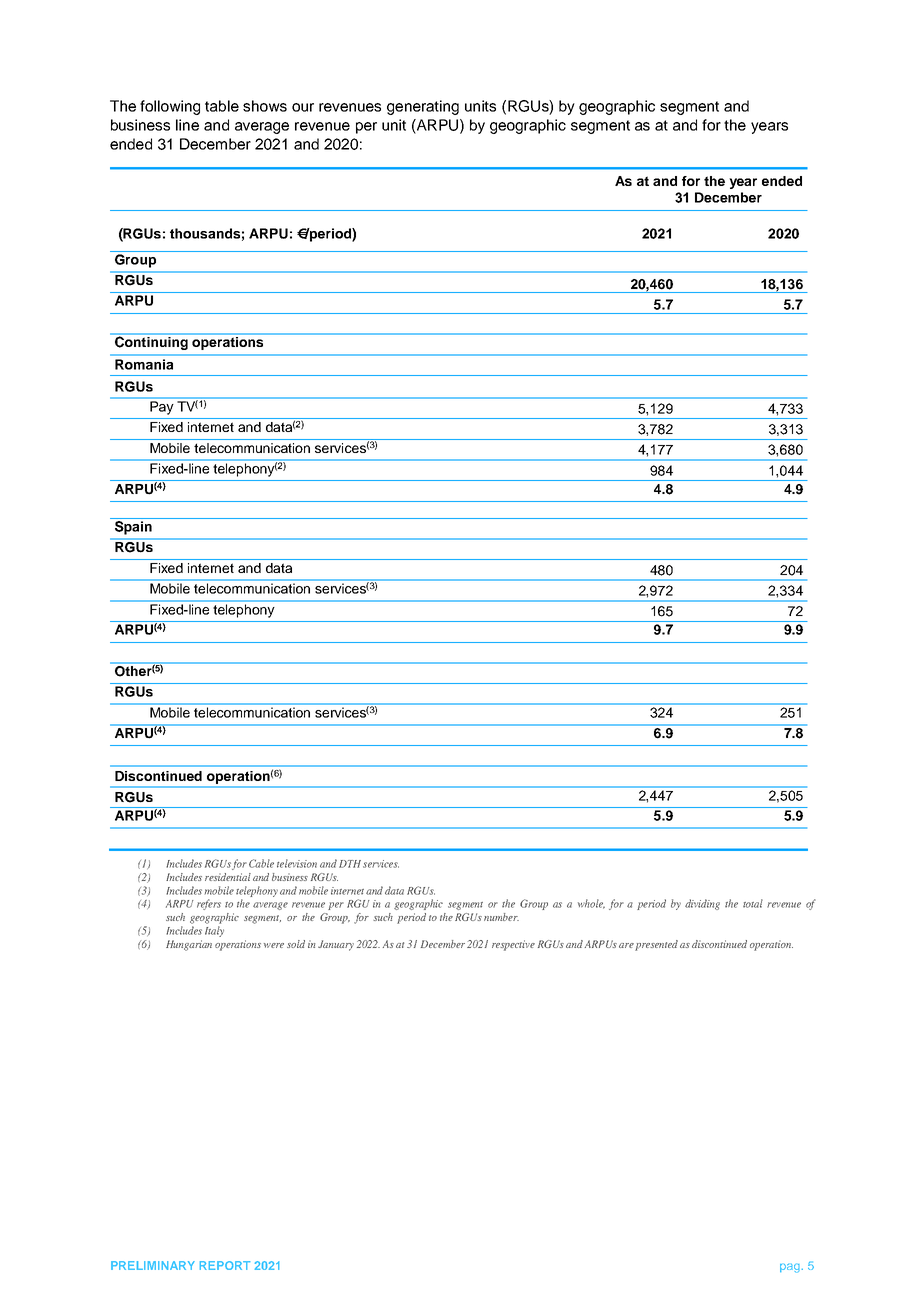  I want to click on PRELIMINARY, so click(153, 1265).
